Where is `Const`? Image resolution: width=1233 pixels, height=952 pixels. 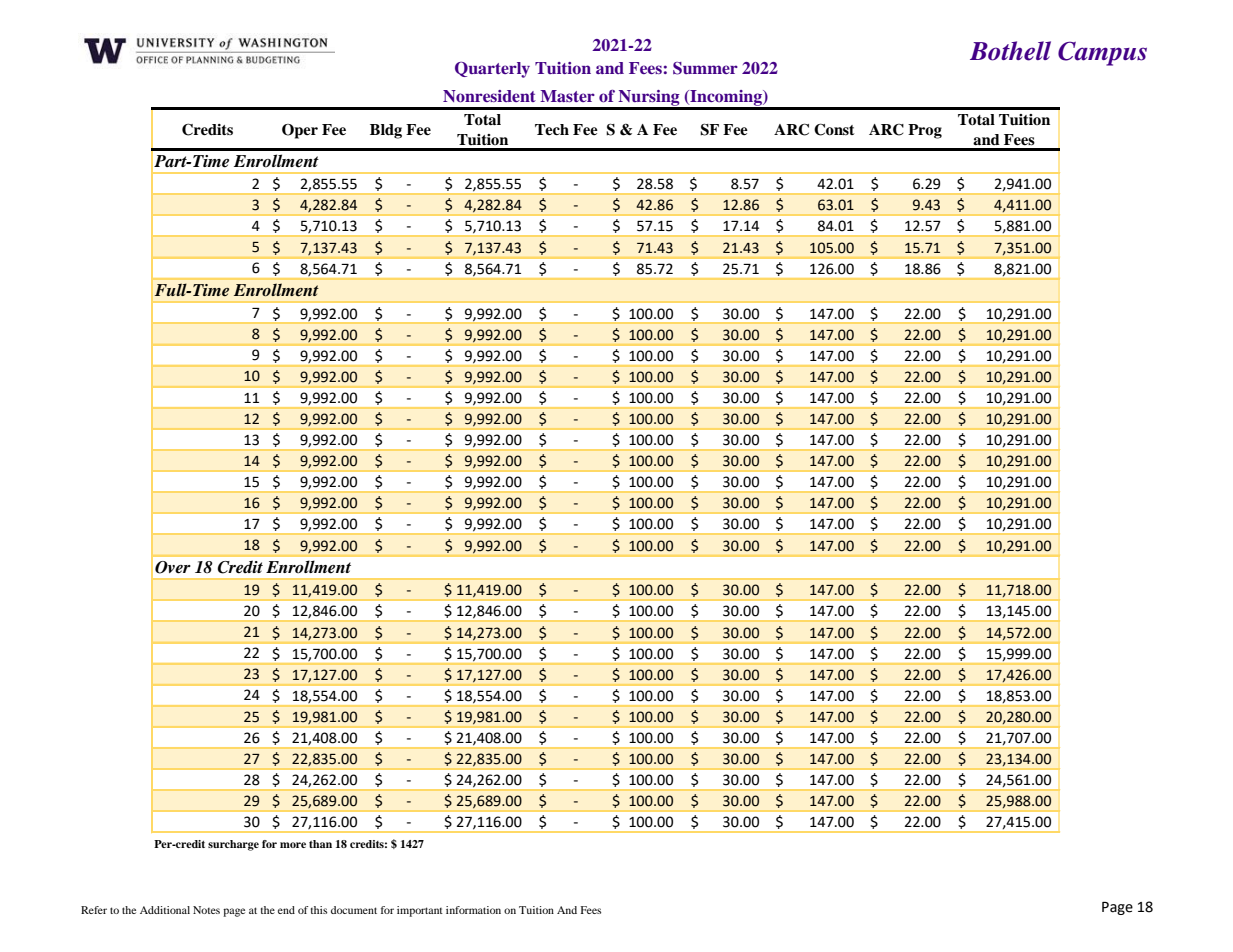
Const is located at coordinates (834, 129).
